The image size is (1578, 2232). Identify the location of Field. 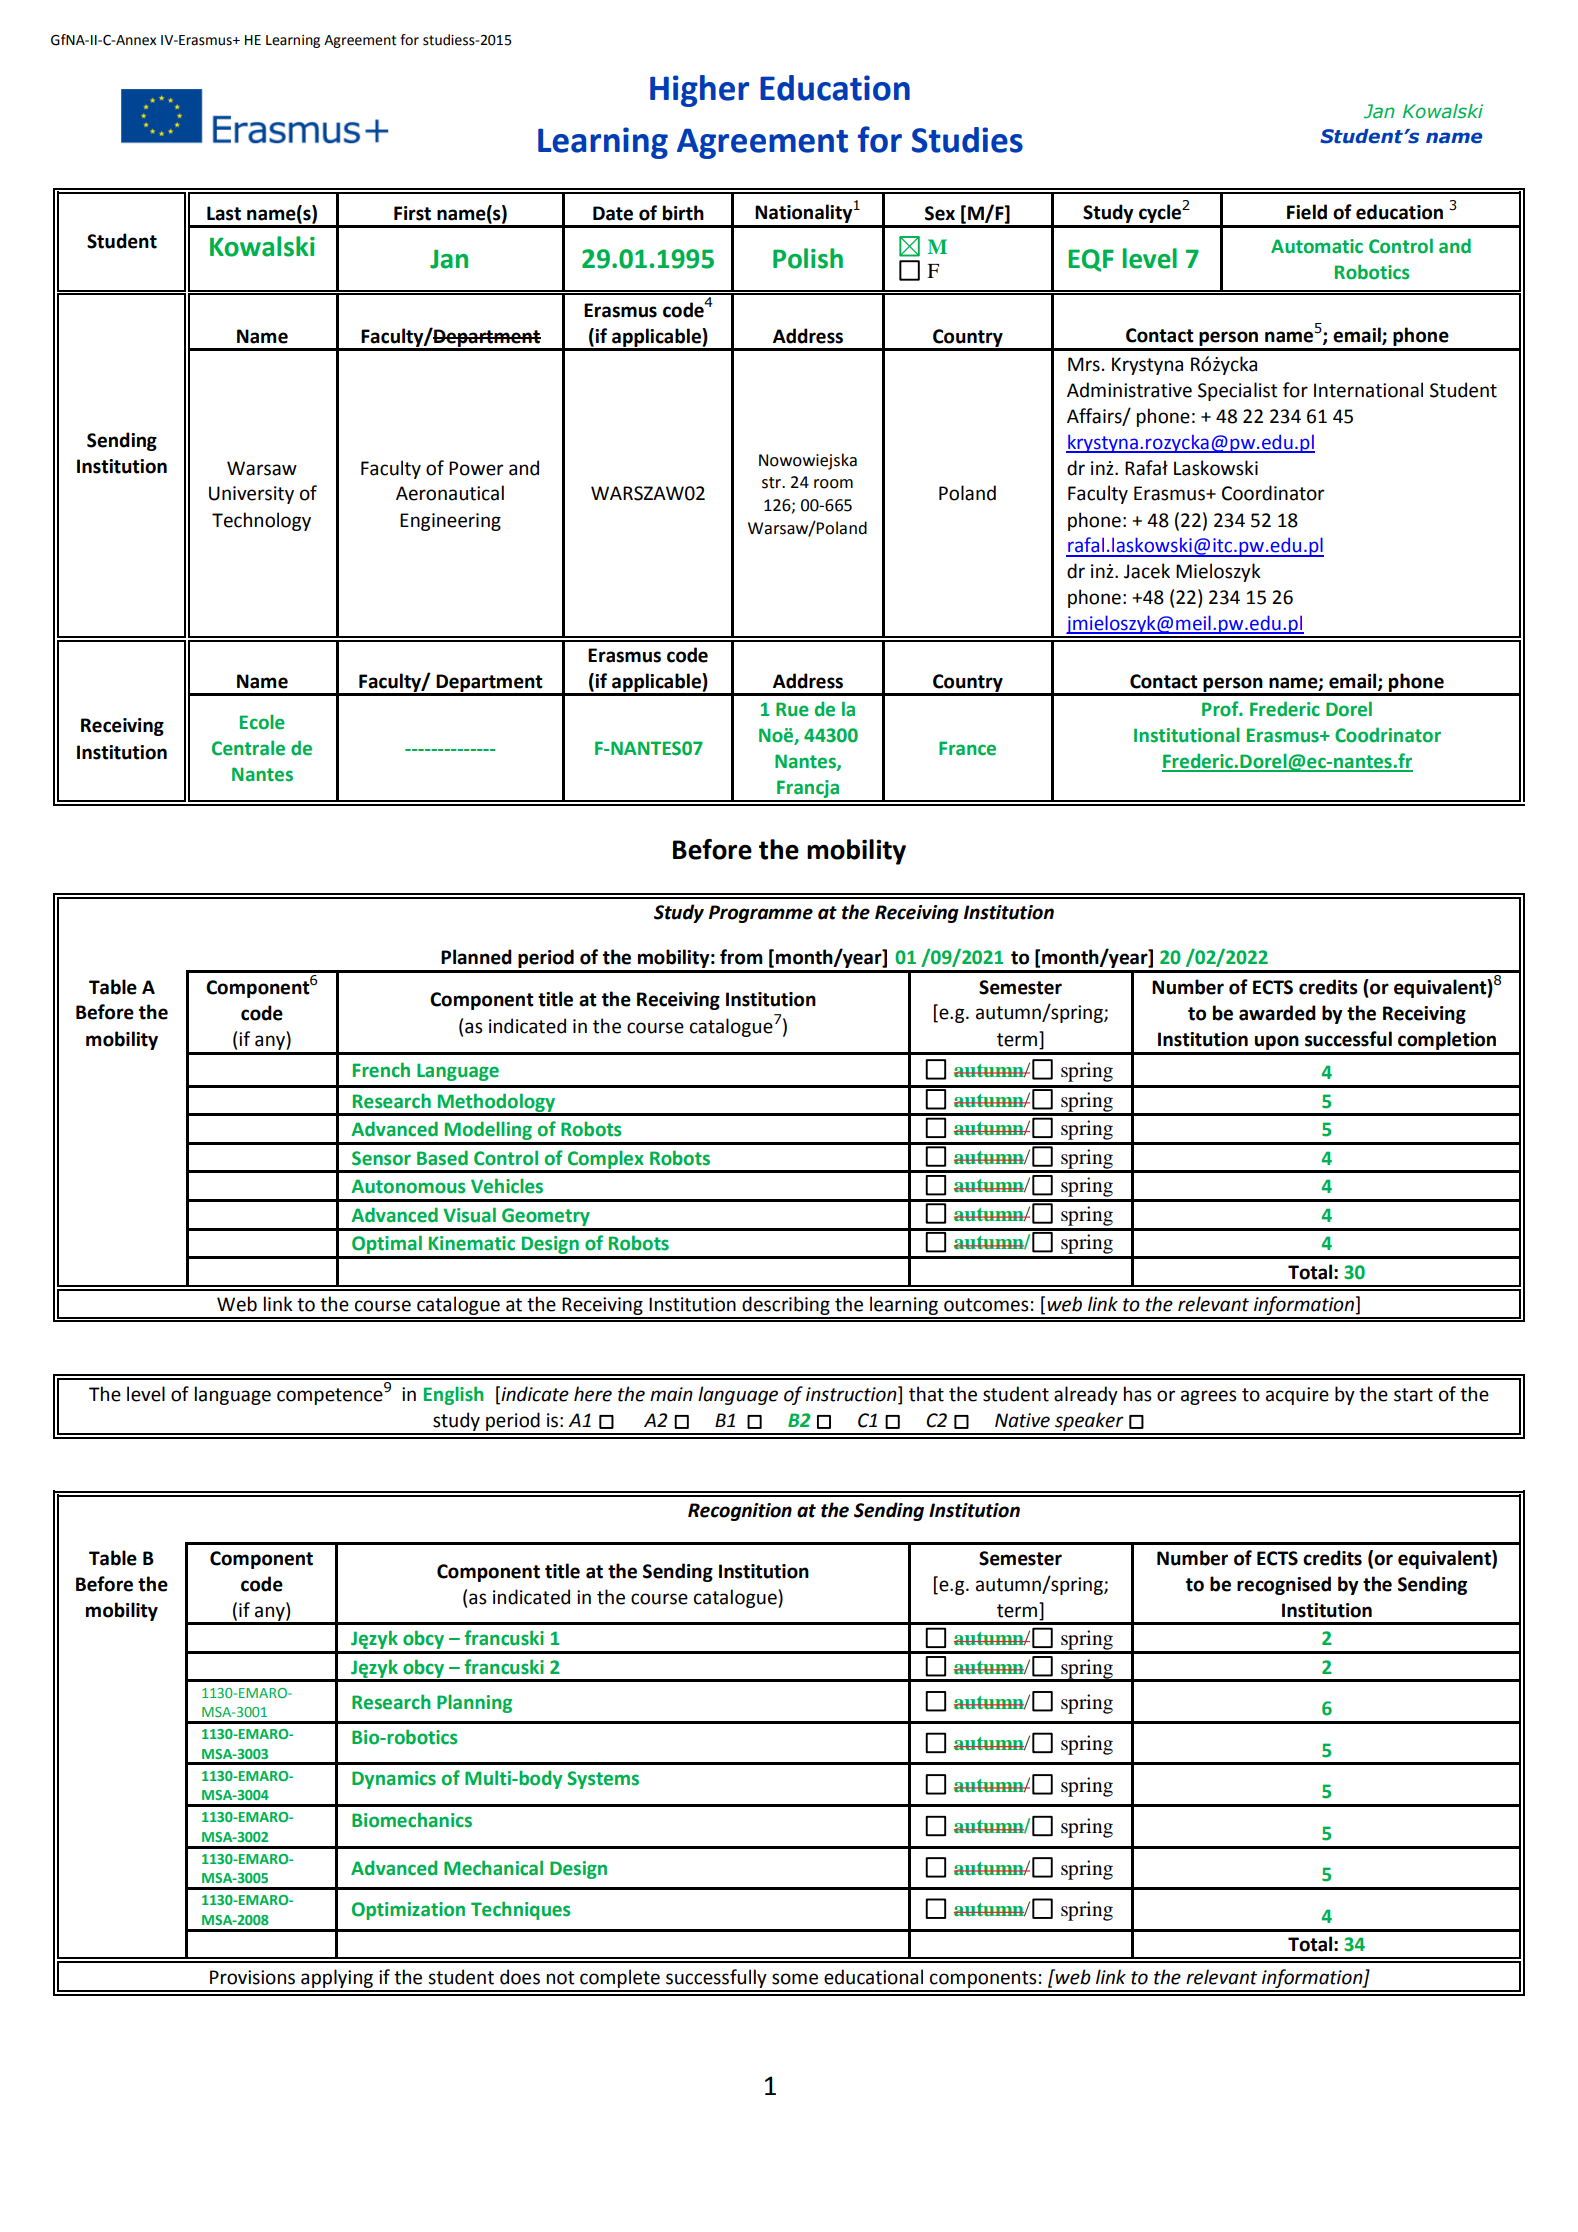
(1307, 212).
